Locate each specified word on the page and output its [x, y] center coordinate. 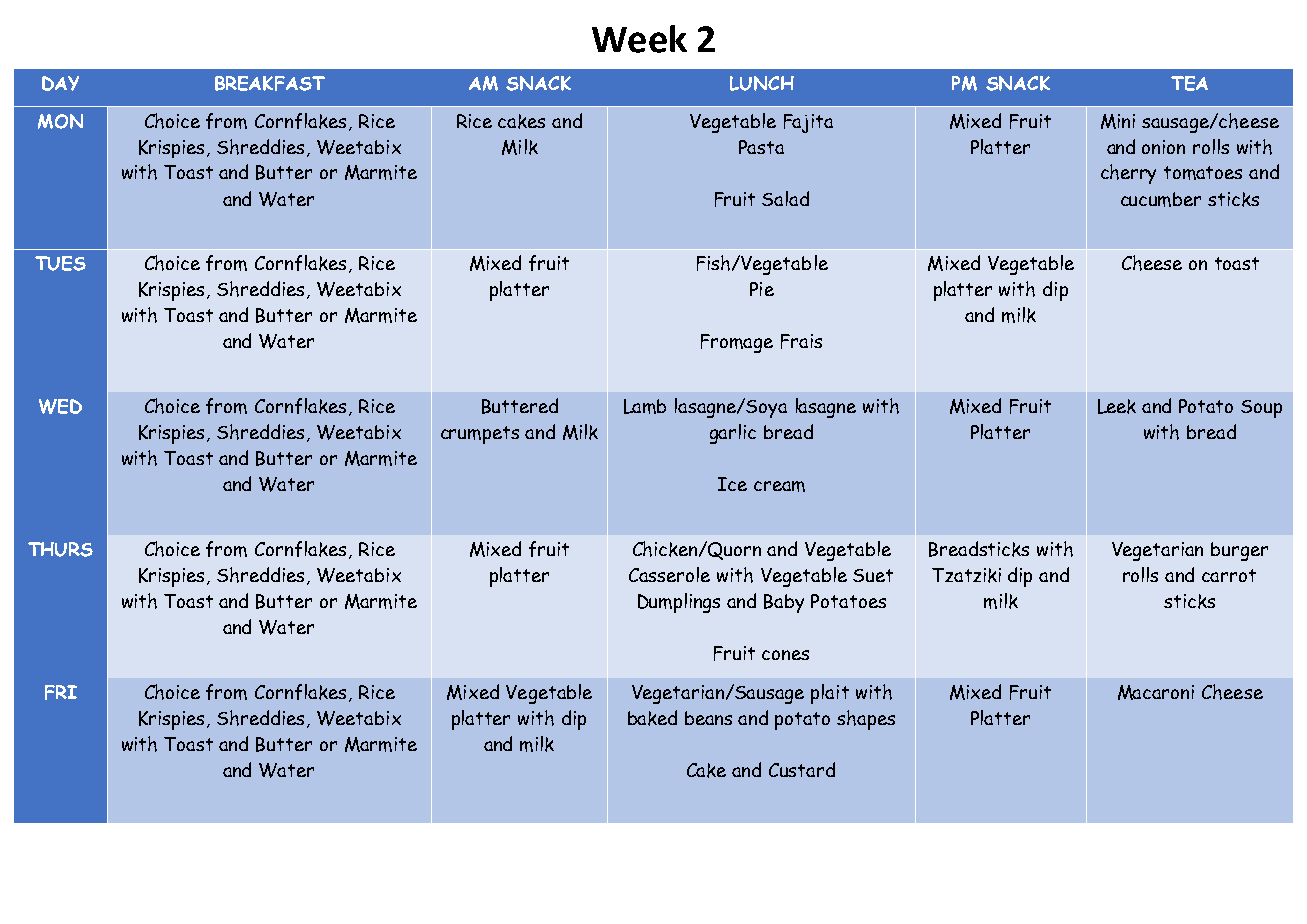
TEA [1189, 83]
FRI [61, 692]
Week [639, 39]
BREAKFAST [270, 83]
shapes [866, 720]
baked [652, 718]
